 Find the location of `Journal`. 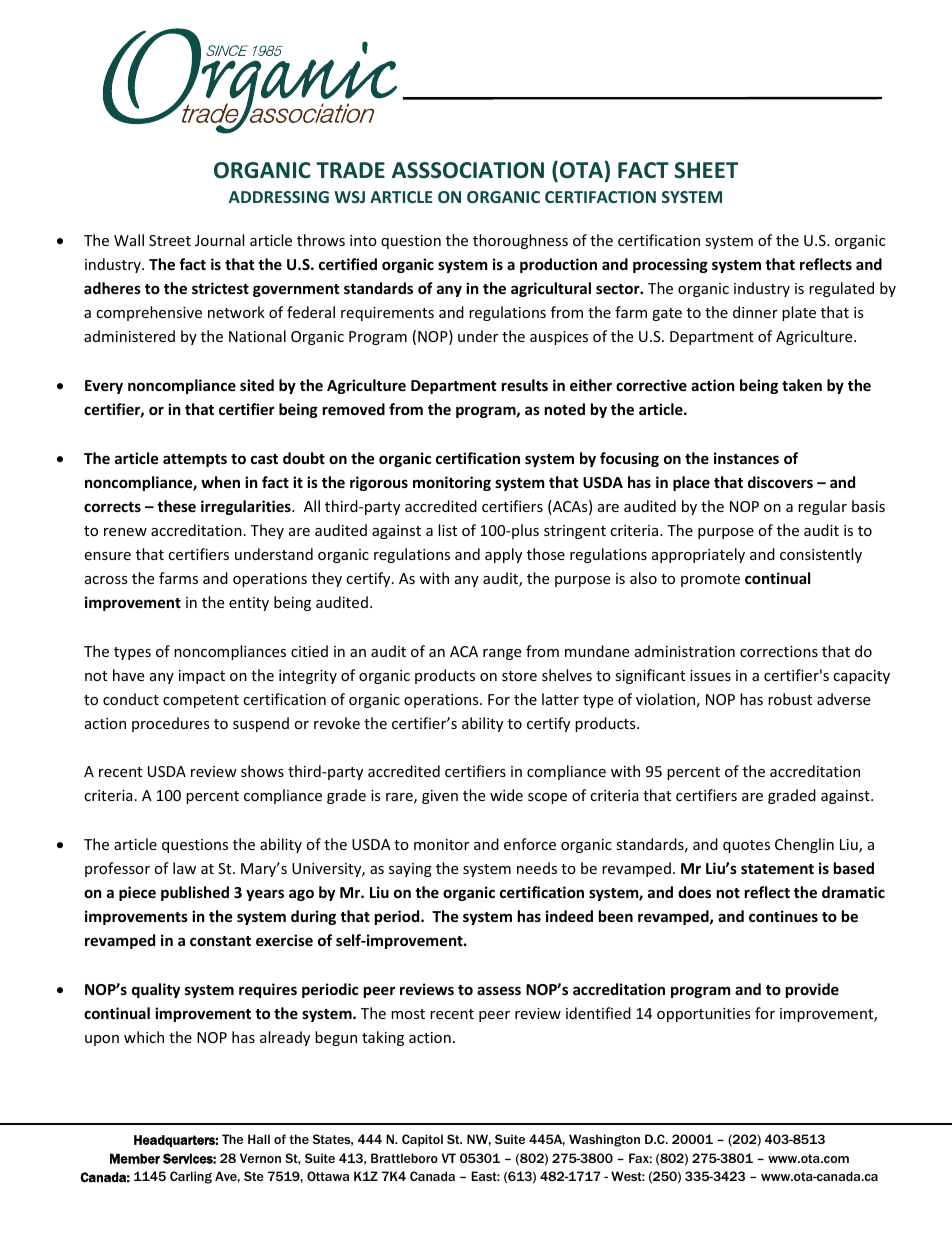

Journal is located at coordinates (219, 240).
